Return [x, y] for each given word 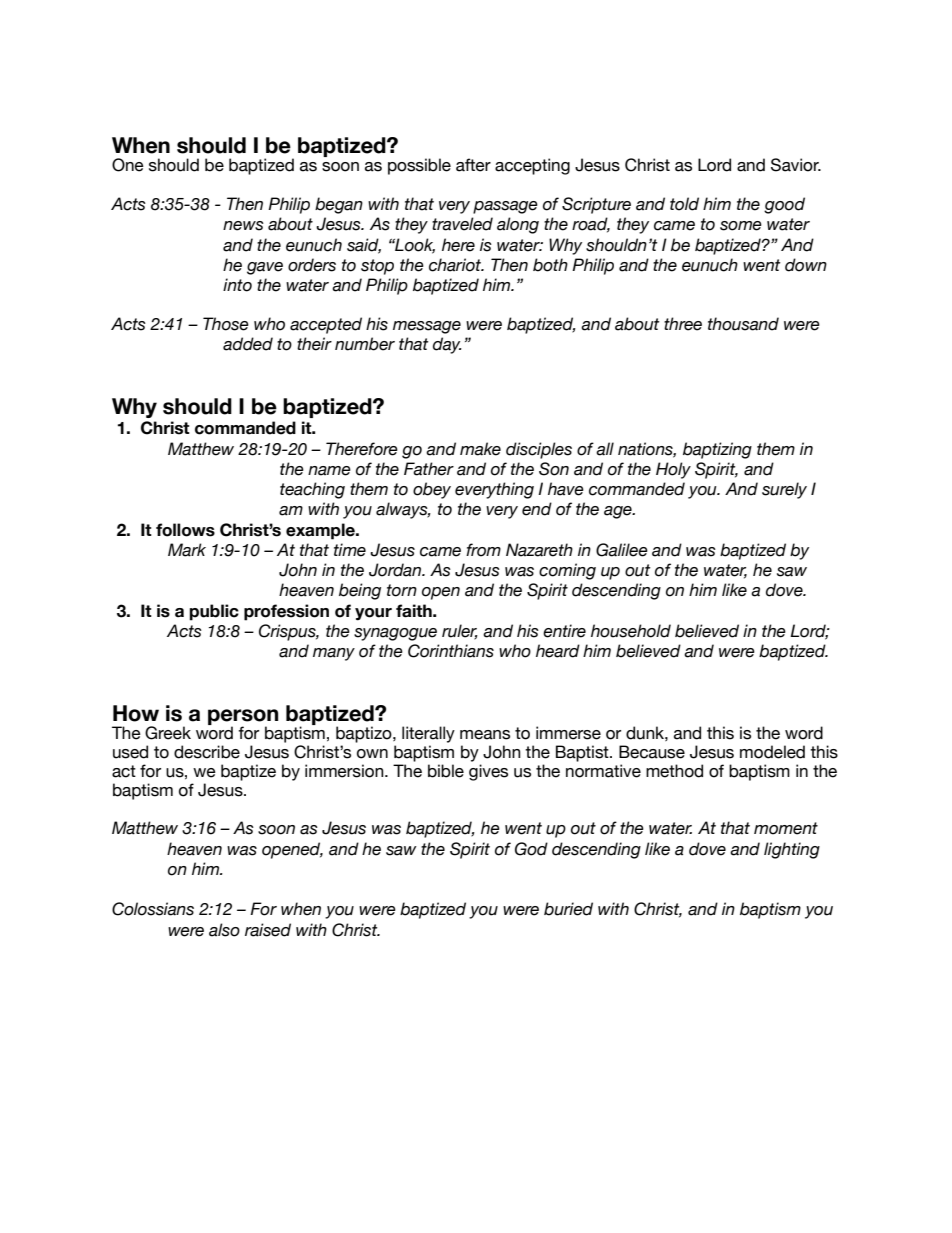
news [243, 226]
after [473, 165]
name [329, 471]
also [224, 930]
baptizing [717, 450]
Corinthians [451, 651]
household [631, 631]
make [480, 449]
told [684, 204]
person [243, 718]
